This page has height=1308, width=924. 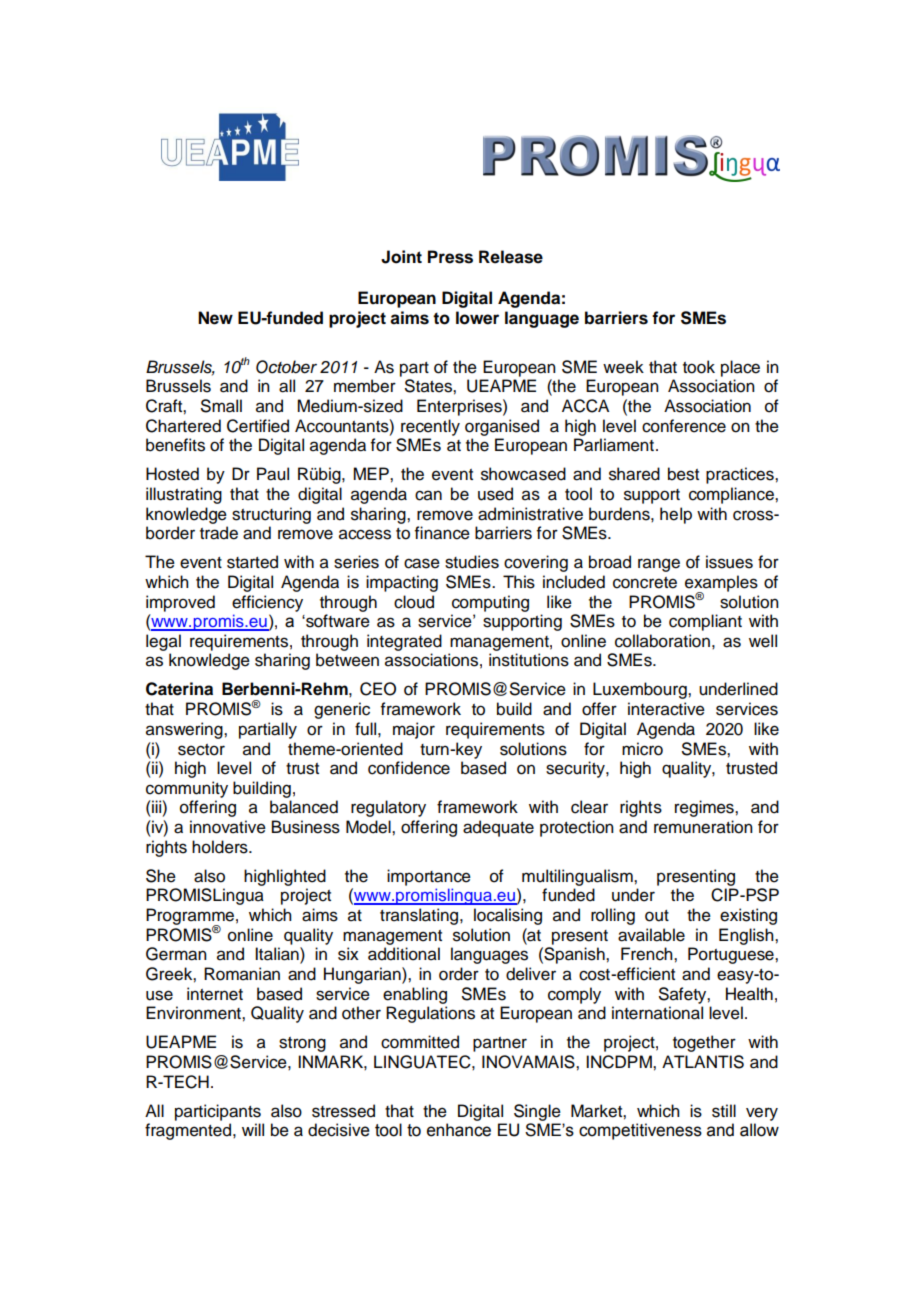 What do you see at coordinates (657, 916) in the page?
I see `out` at bounding box center [657, 916].
